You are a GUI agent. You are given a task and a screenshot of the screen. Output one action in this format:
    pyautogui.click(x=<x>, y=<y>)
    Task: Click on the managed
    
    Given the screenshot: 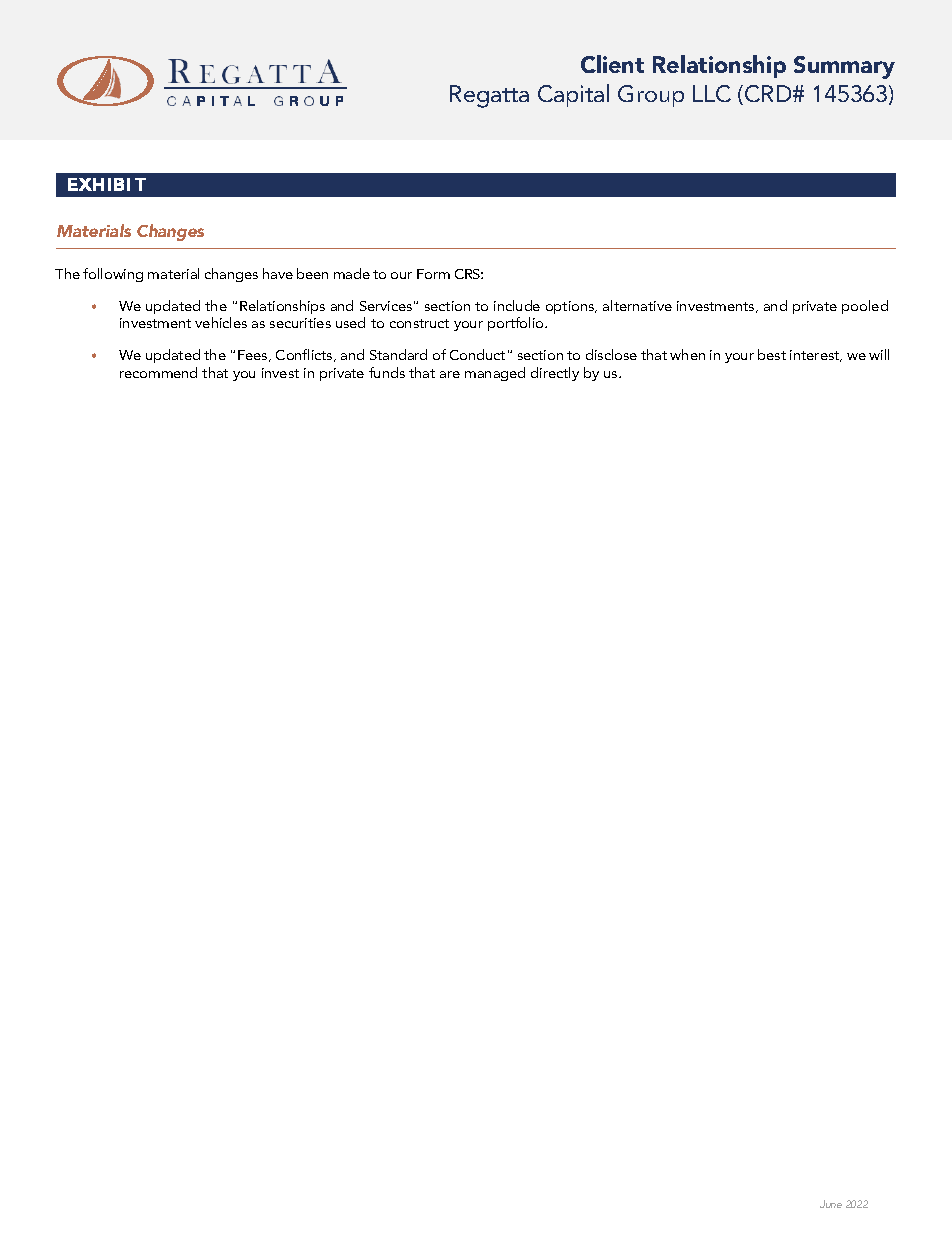 What is the action you would take?
    pyautogui.click(x=495, y=374)
